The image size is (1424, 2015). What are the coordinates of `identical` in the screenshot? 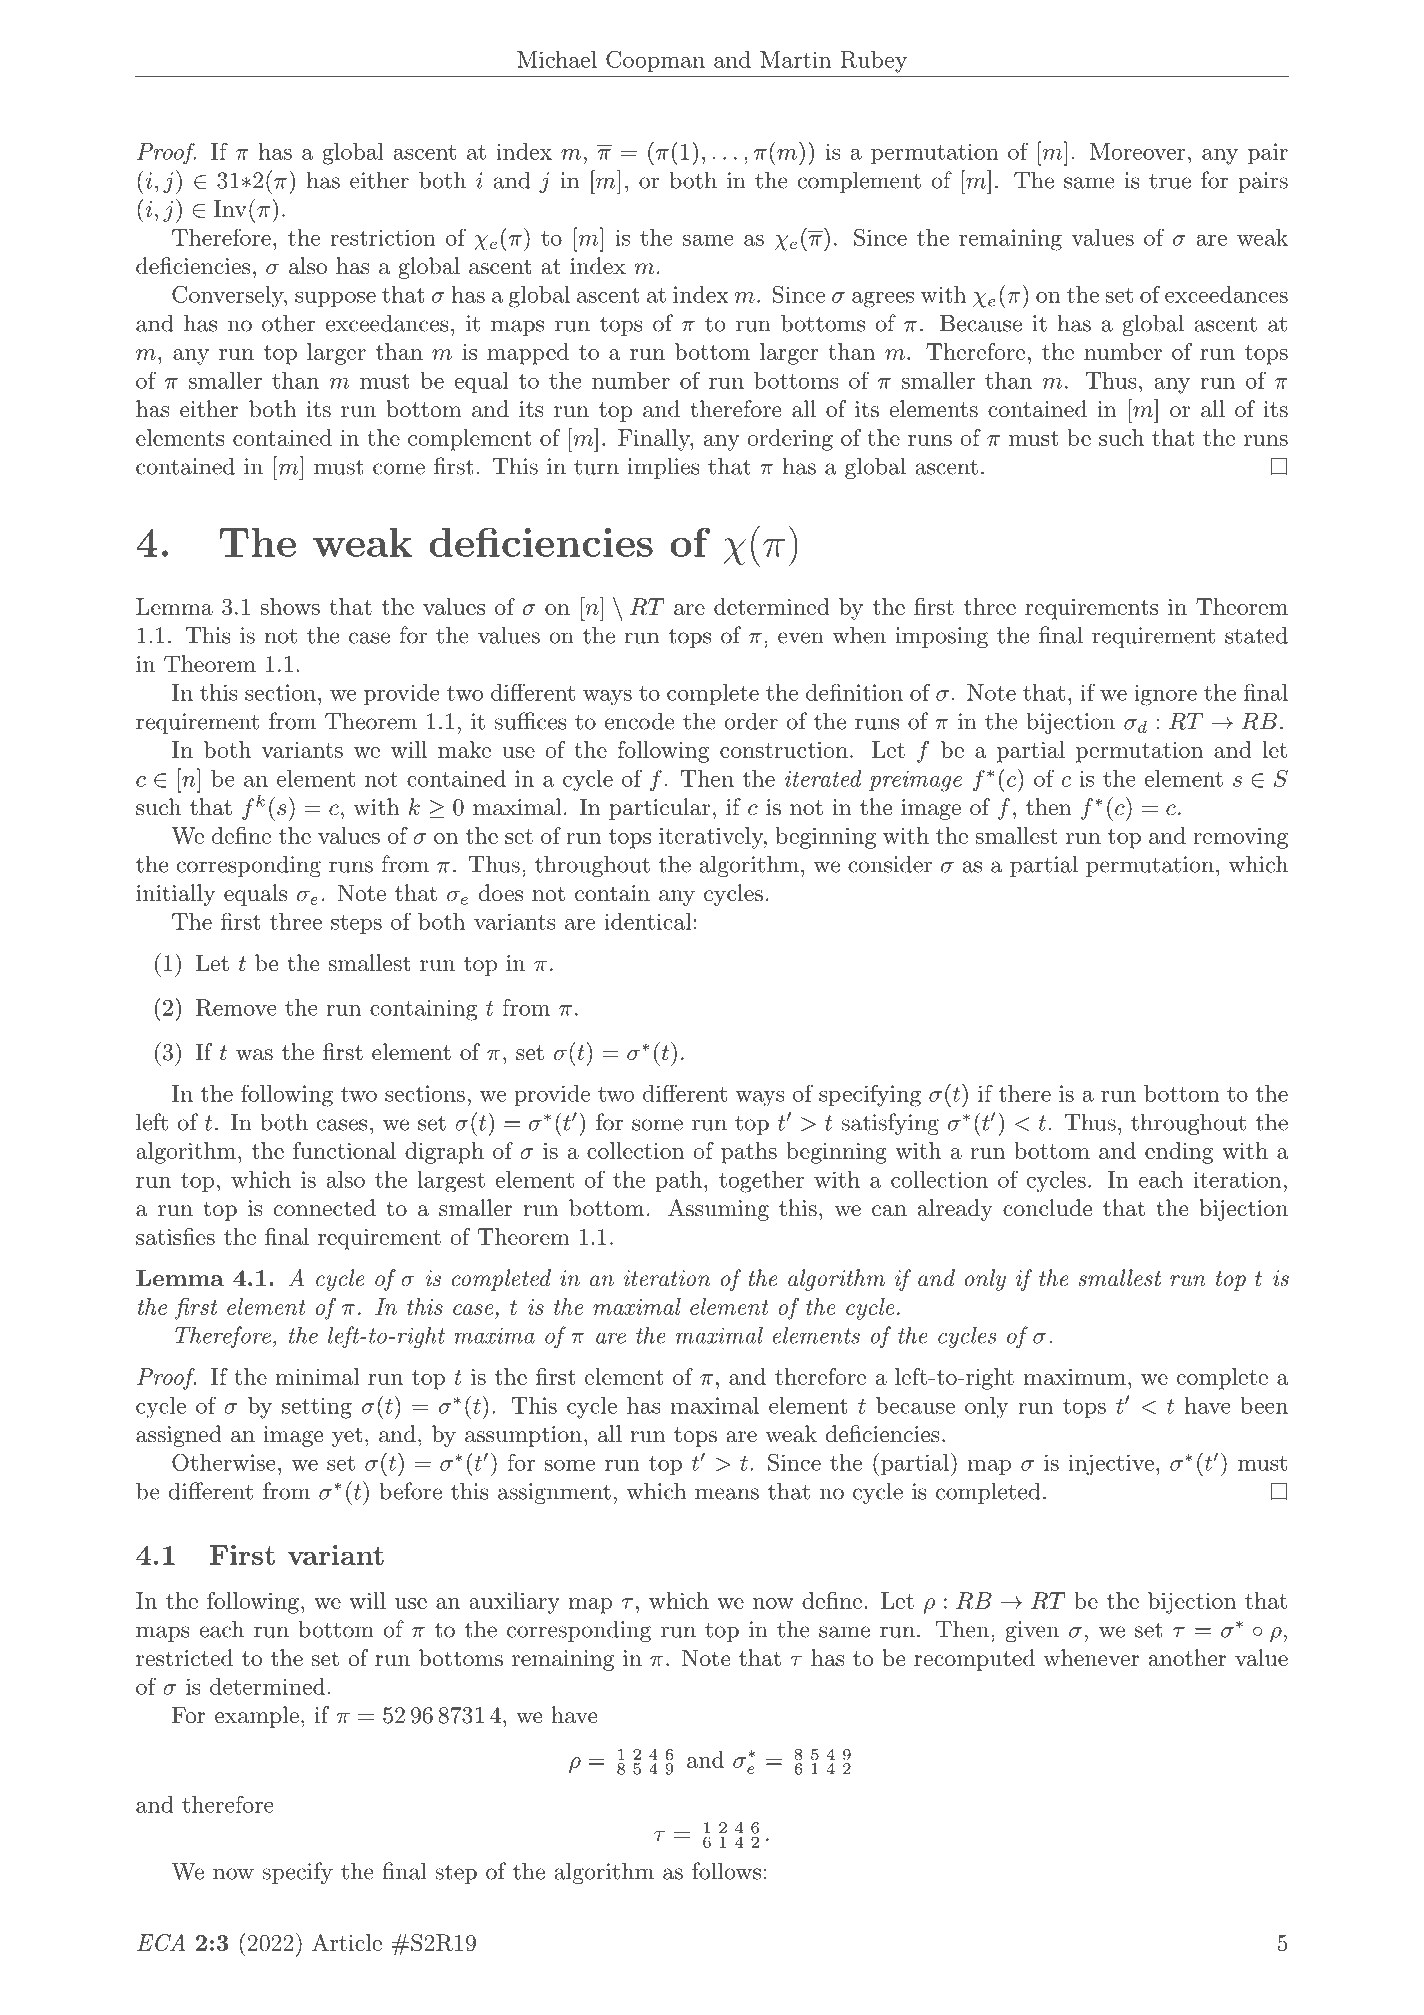 It's located at (647, 921).
